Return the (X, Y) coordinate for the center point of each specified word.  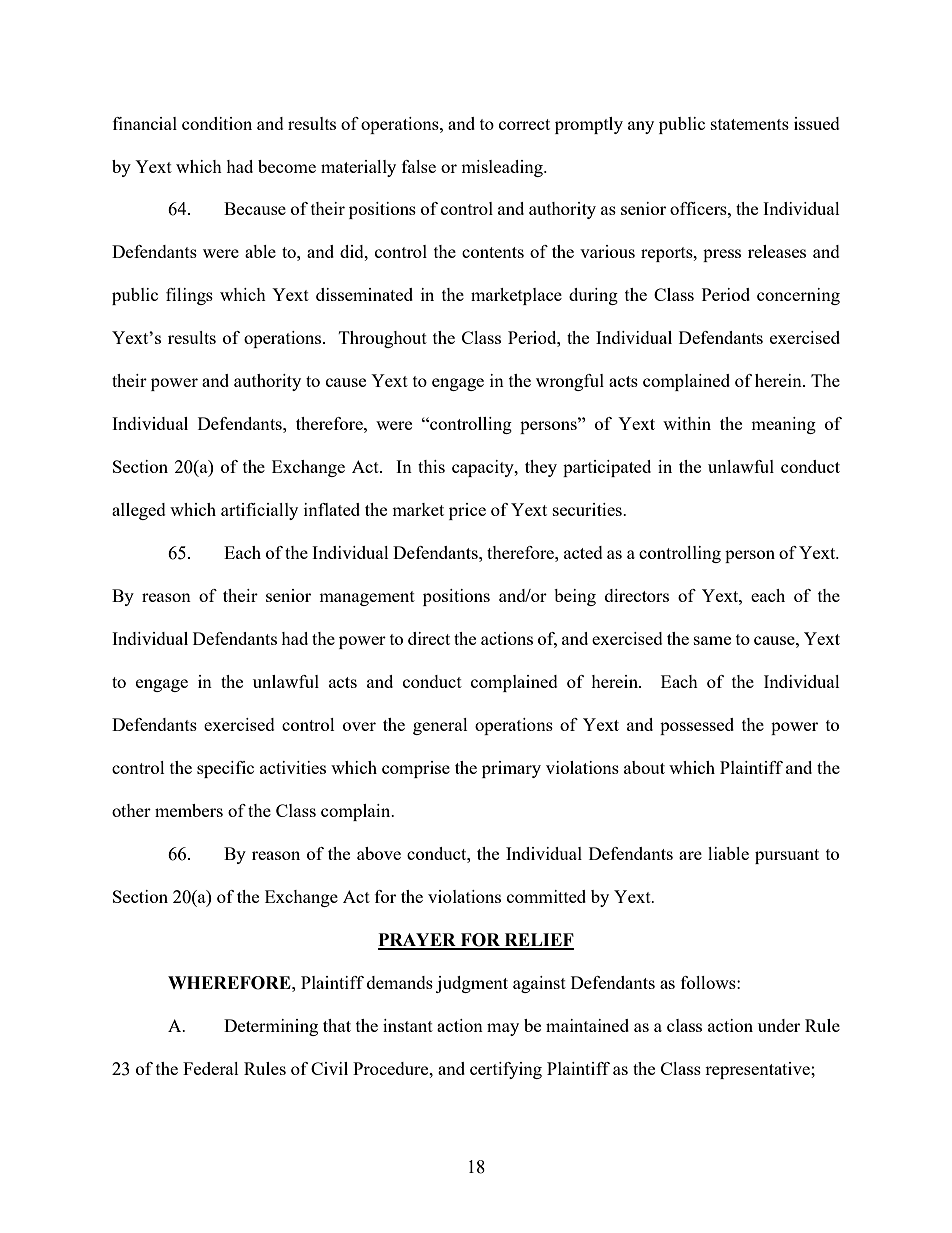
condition (217, 123)
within (687, 423)
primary (511, 769)
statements (750, 124)
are (690, 855)
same (712, 640)
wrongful (570, 382)
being (575, 597)
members (189, 810)
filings (189, 296)
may (503, 1029)
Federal (211, 1068)
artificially (259, 511)
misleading (503, 168)
